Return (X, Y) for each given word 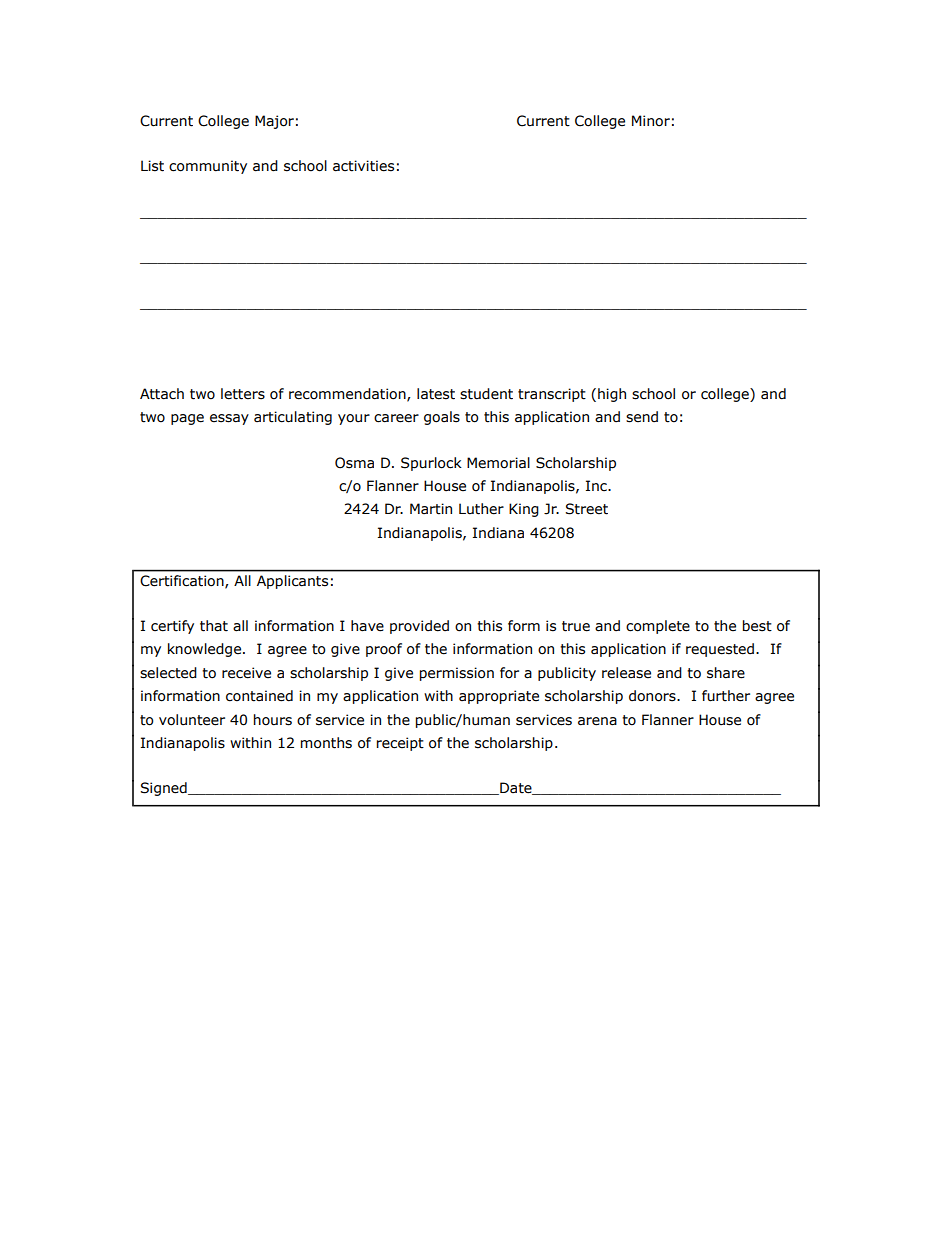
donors (653, 696)
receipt (400, 744)
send (642, 417)
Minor (651, 121)
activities (363, 166)
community (208, 167)
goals (442, 418)
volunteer (192, 720)
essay (229, 419)
